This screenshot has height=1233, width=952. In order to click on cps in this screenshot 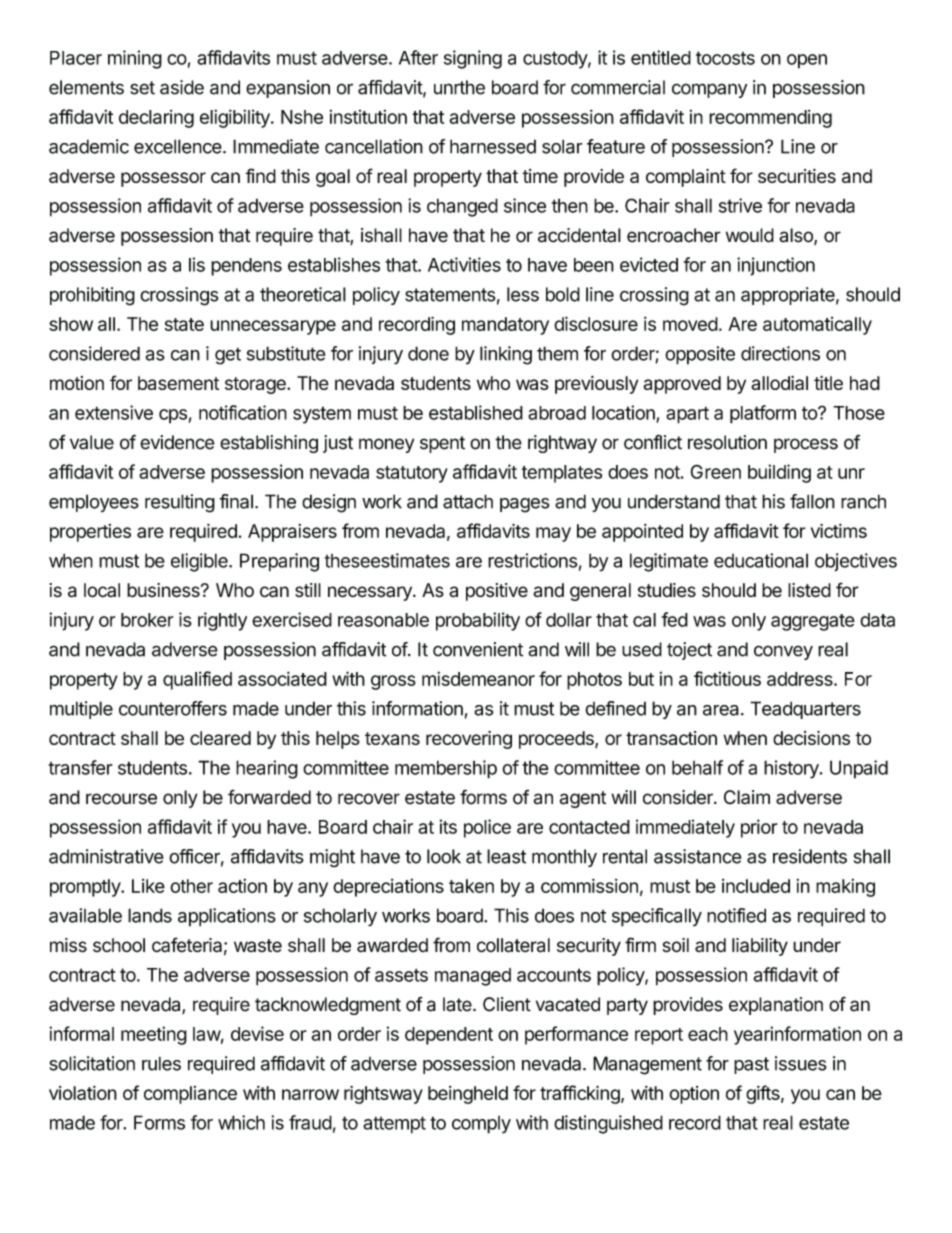, I will do `click(173, 416)`.
